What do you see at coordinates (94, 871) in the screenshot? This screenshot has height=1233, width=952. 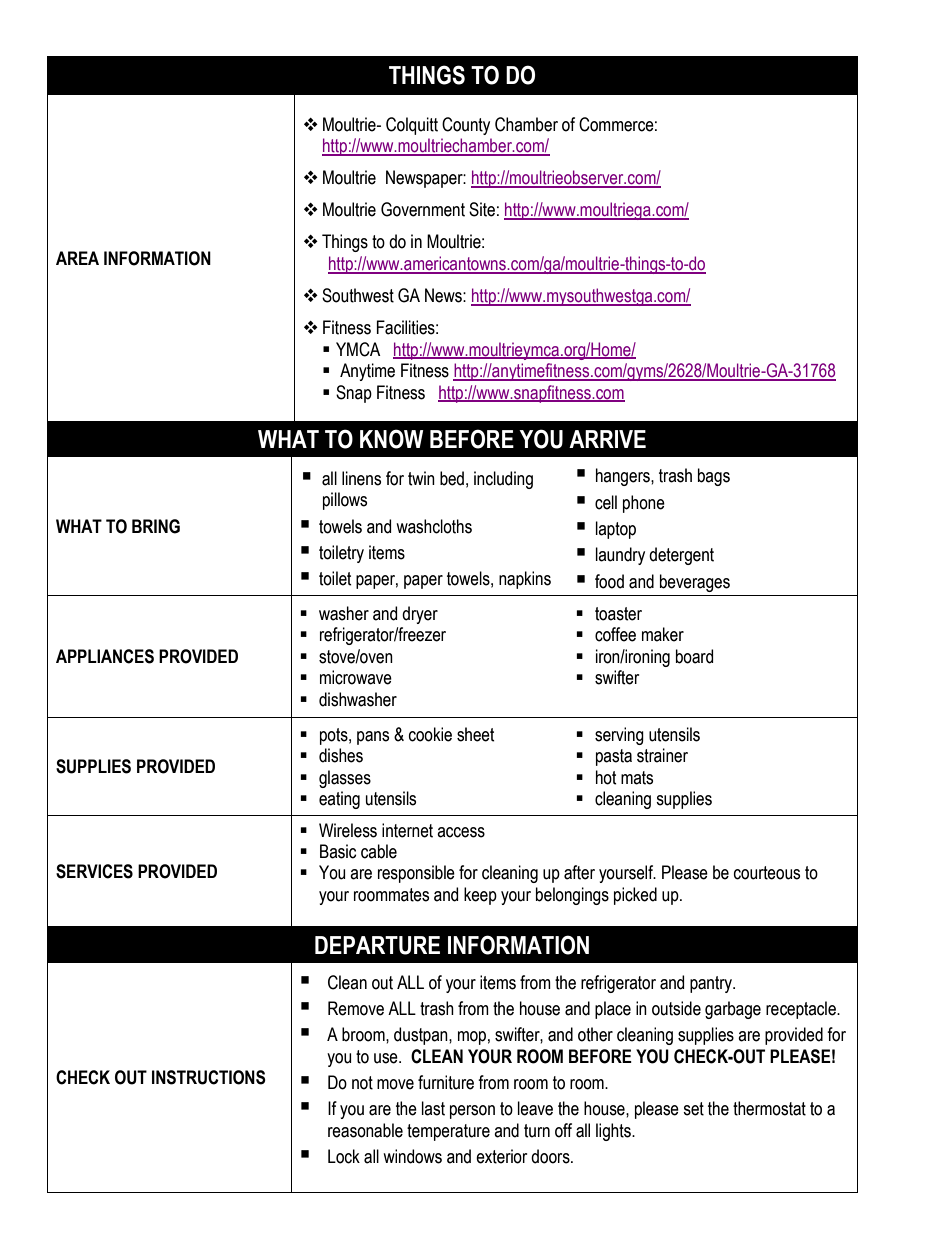 I see `SERVICES` at bounding box center [94, 871].
